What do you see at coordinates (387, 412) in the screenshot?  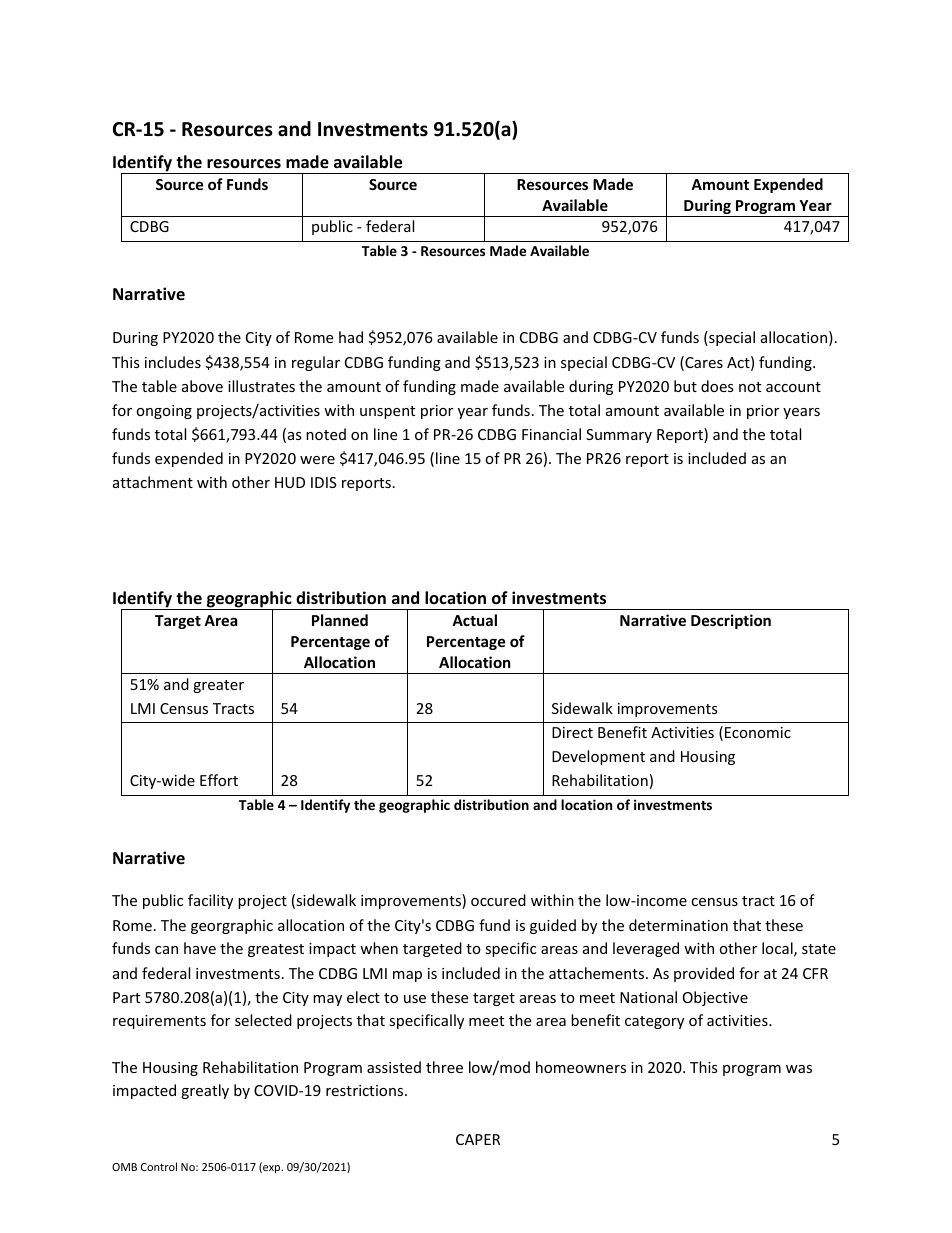 I see `unspent` at bounding box center [387, 412].
